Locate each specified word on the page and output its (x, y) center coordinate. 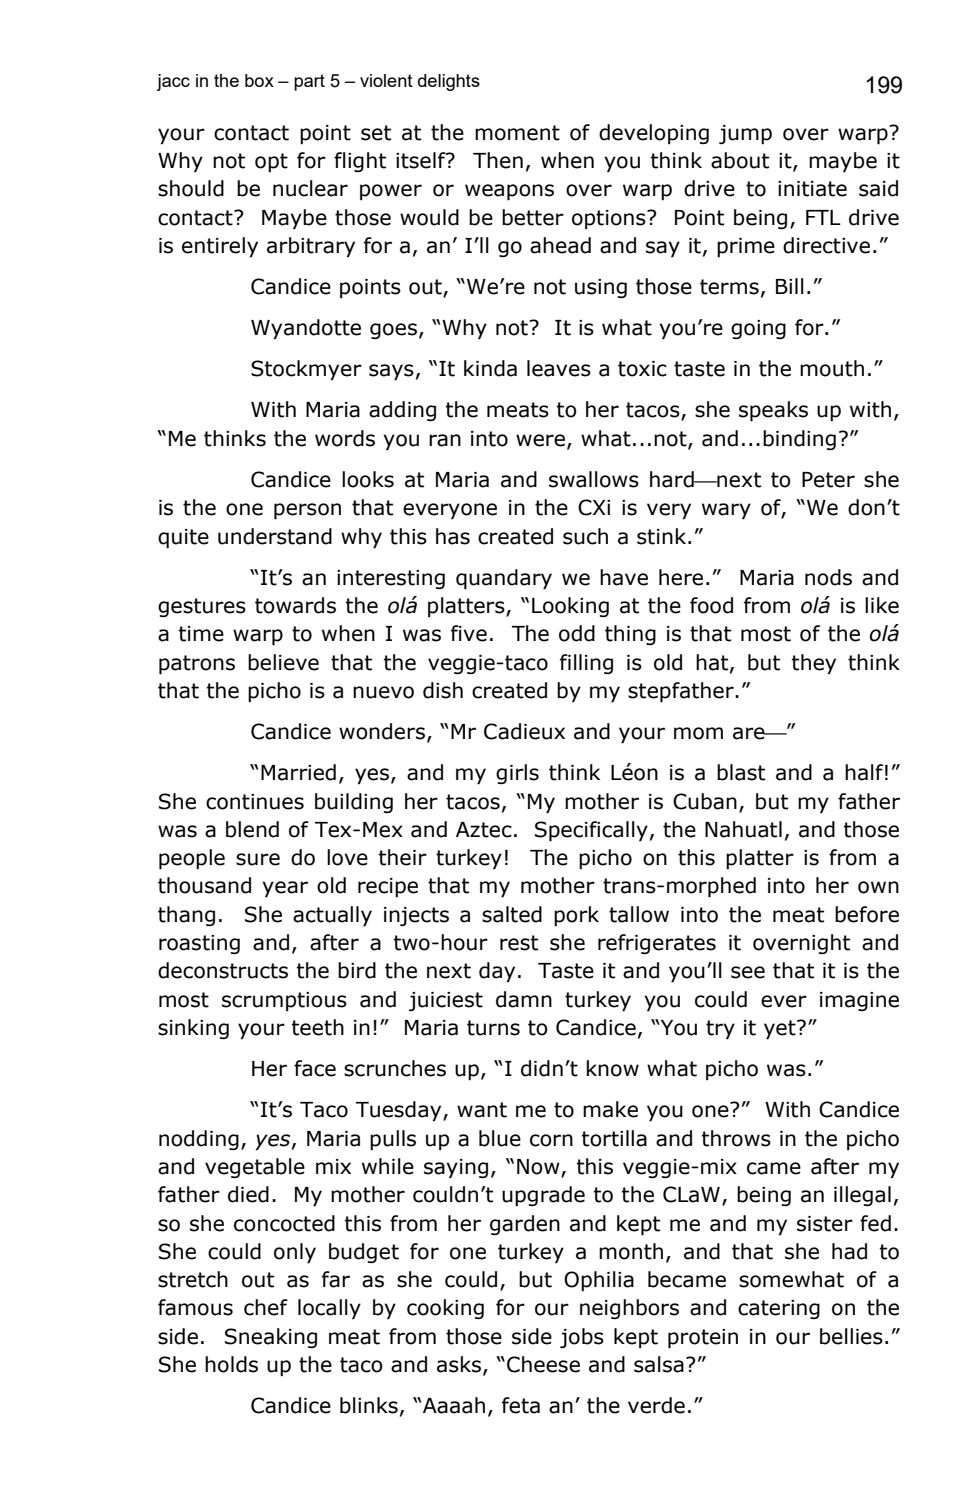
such (585, 536)
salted (512, 914)
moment (517, 133)
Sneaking (271, 1338)
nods (828, 577)
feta (521, 1405)
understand (275, 536)
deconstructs (223, 970)
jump (745, 134)
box (259, 80)
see (748, 972)
